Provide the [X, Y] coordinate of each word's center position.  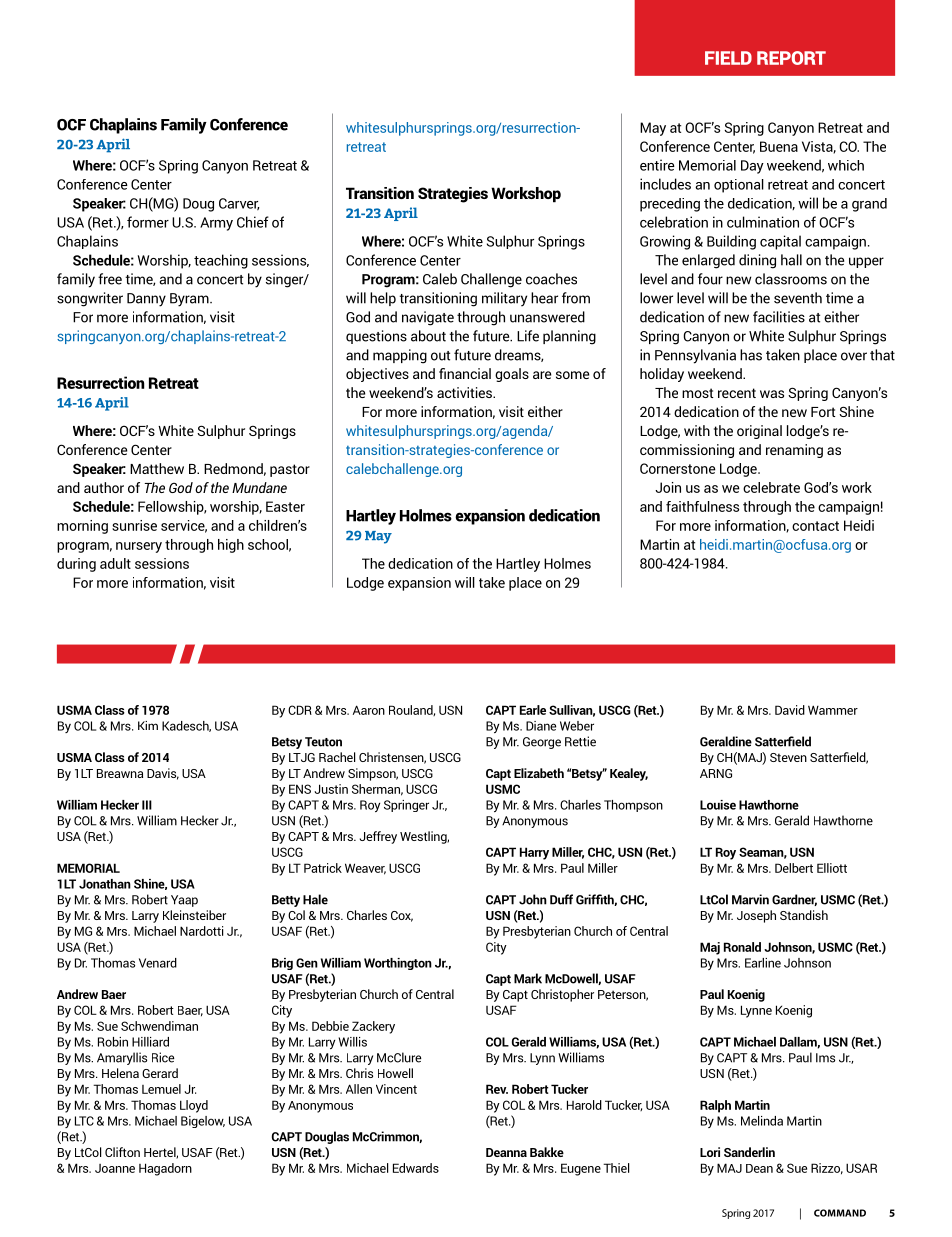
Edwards [416, 1168]
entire [657, 165]
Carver [239, 204]
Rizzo [827, 1169]
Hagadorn [165, 1169]
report [791, 58]
